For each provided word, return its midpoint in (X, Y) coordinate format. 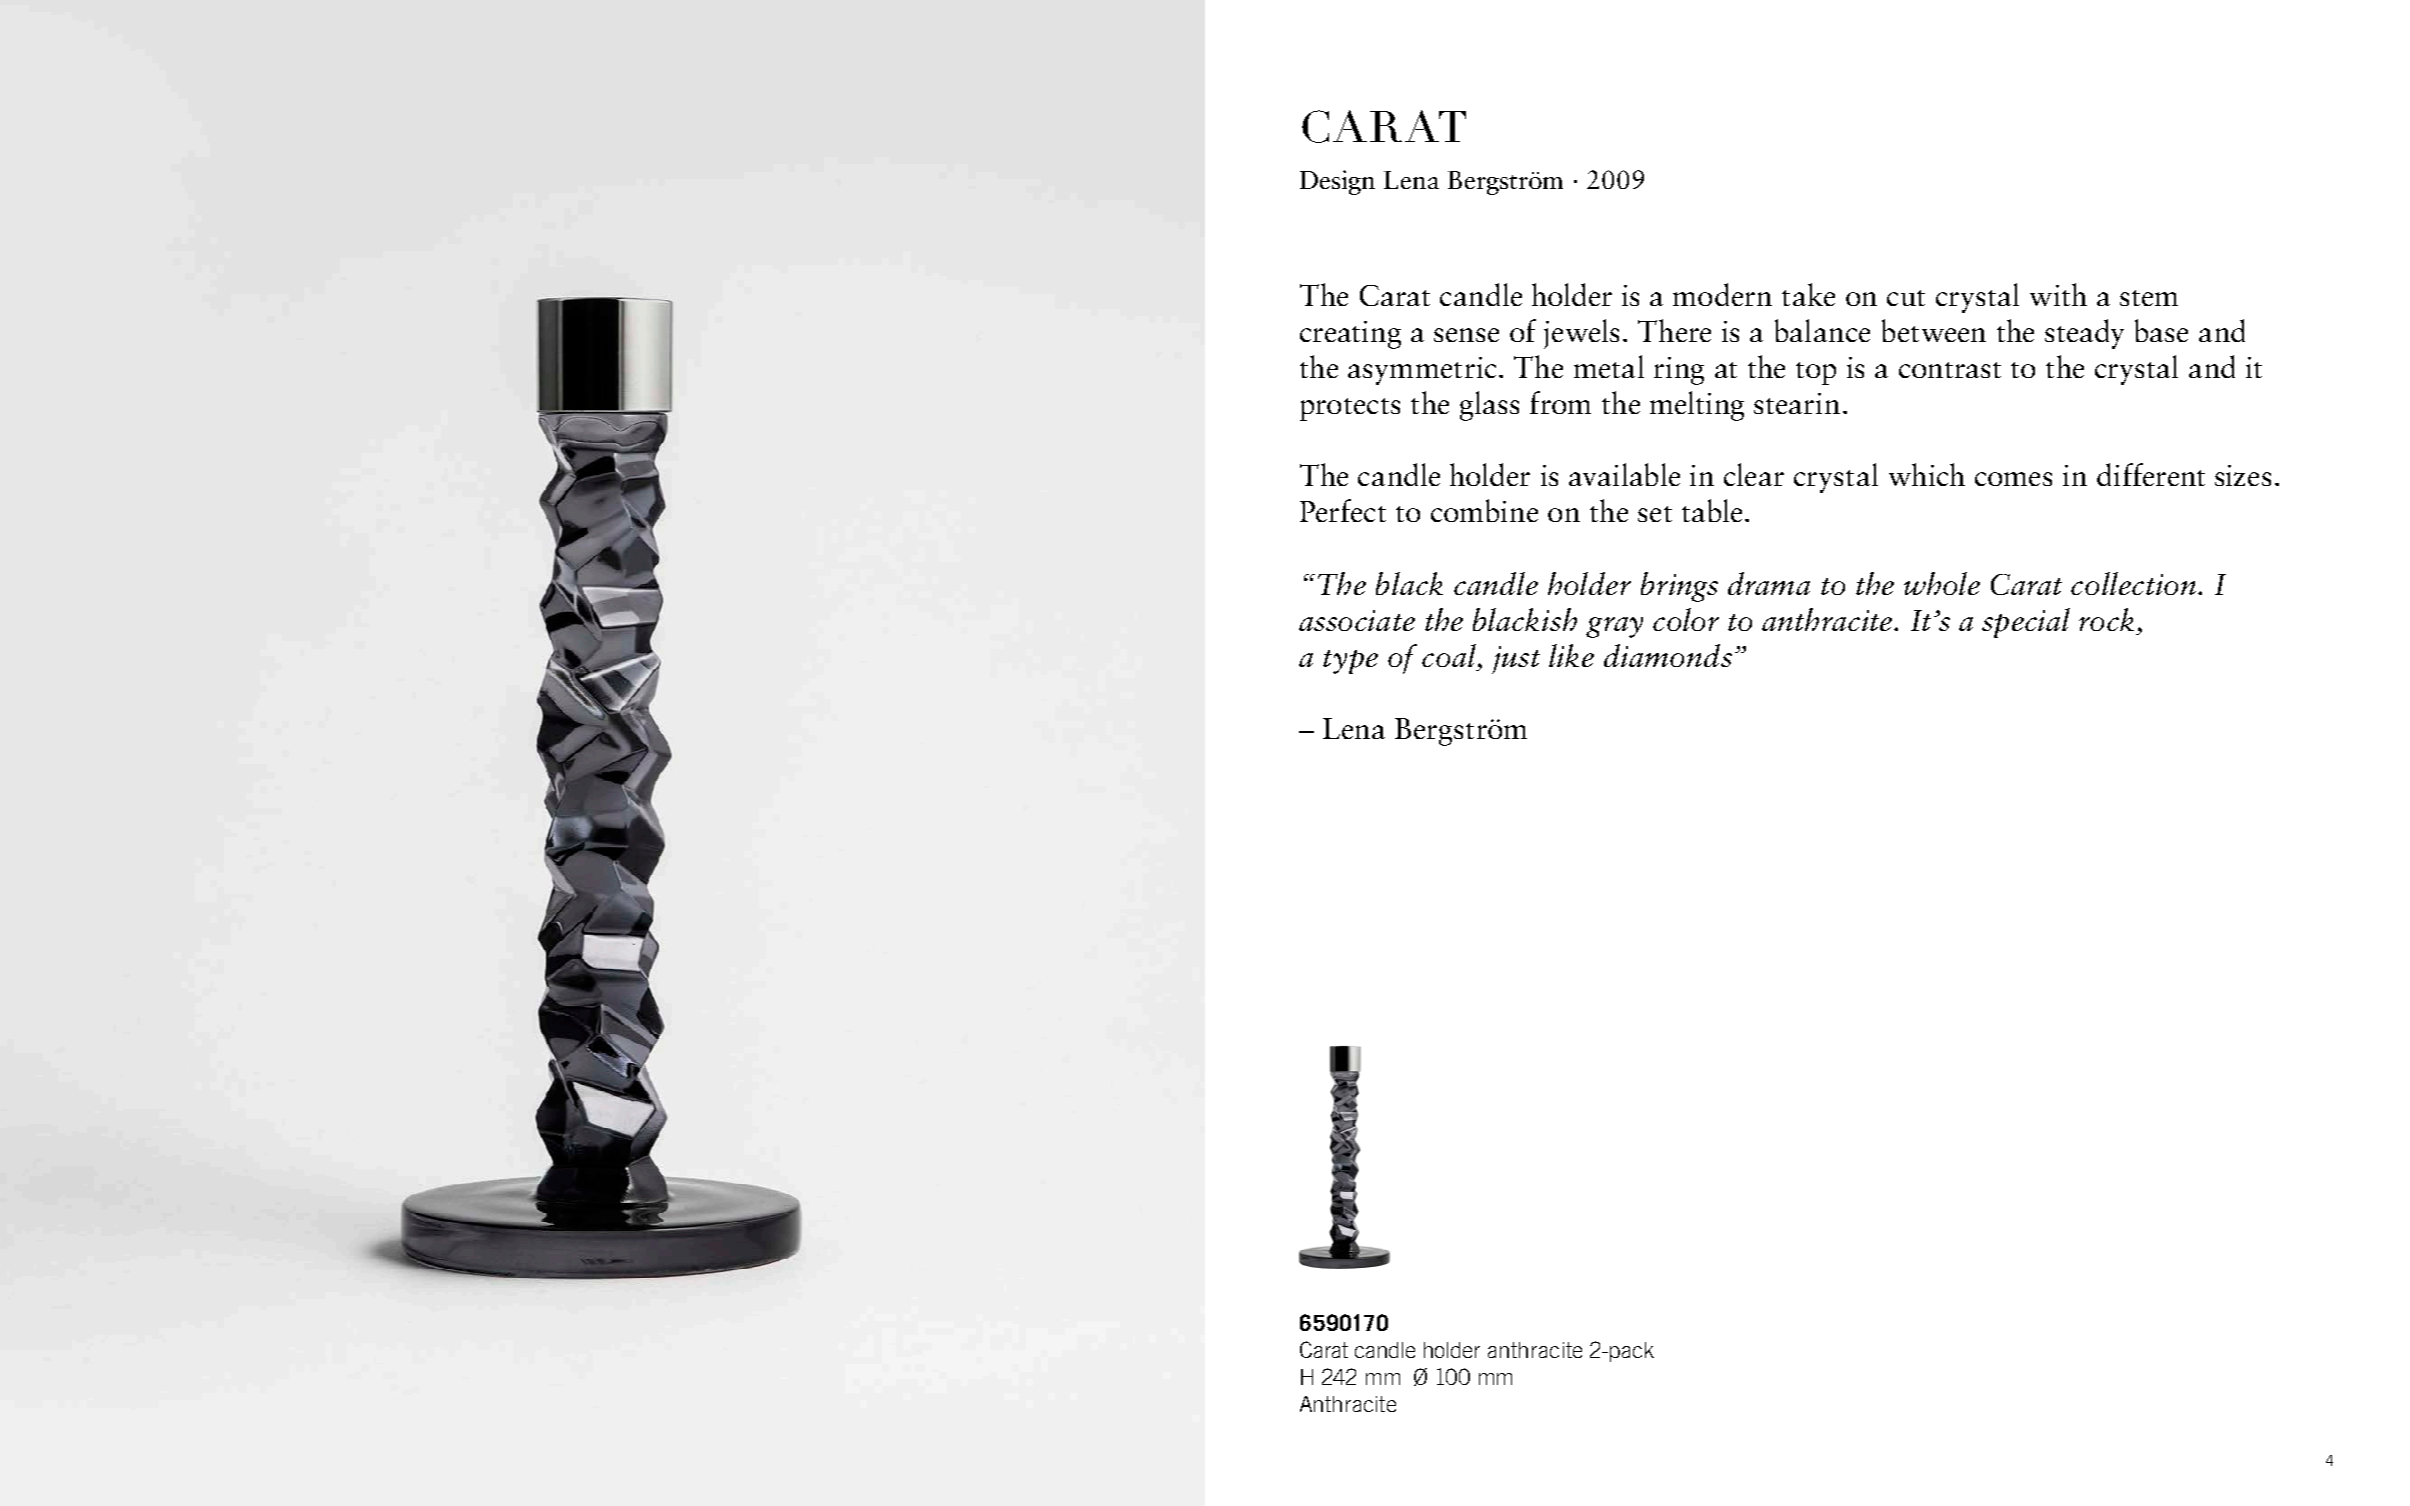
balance (1822, 330)
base (2161, 330)
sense (1466, 335)
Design (1337, 182)
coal (1449, 655)
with (2058, 294)
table (1712, 510)
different (2151, 474)
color (1686, 619)
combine (1484, 510)
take (1808, 294)
